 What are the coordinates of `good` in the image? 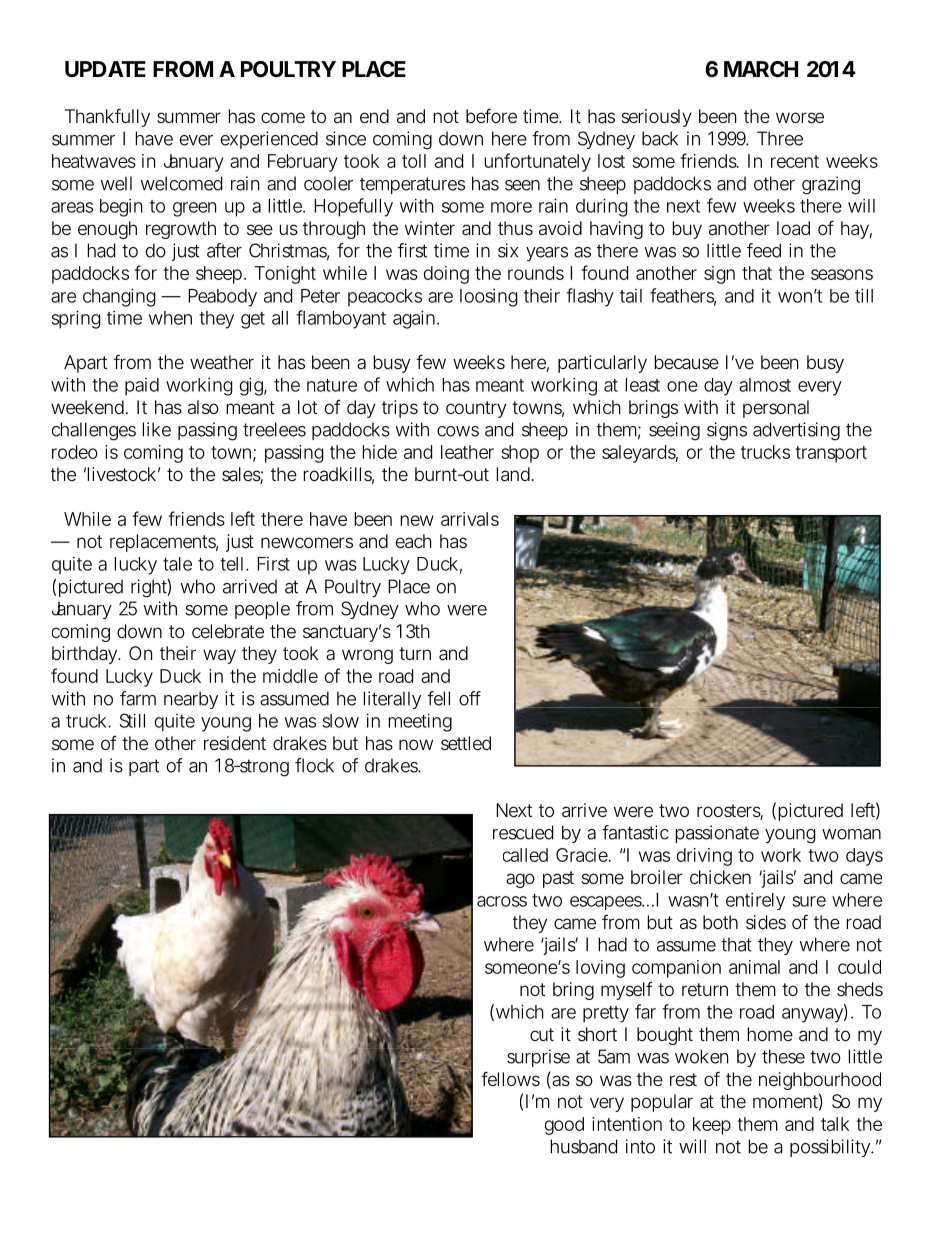 It's located at (564, 1126).
